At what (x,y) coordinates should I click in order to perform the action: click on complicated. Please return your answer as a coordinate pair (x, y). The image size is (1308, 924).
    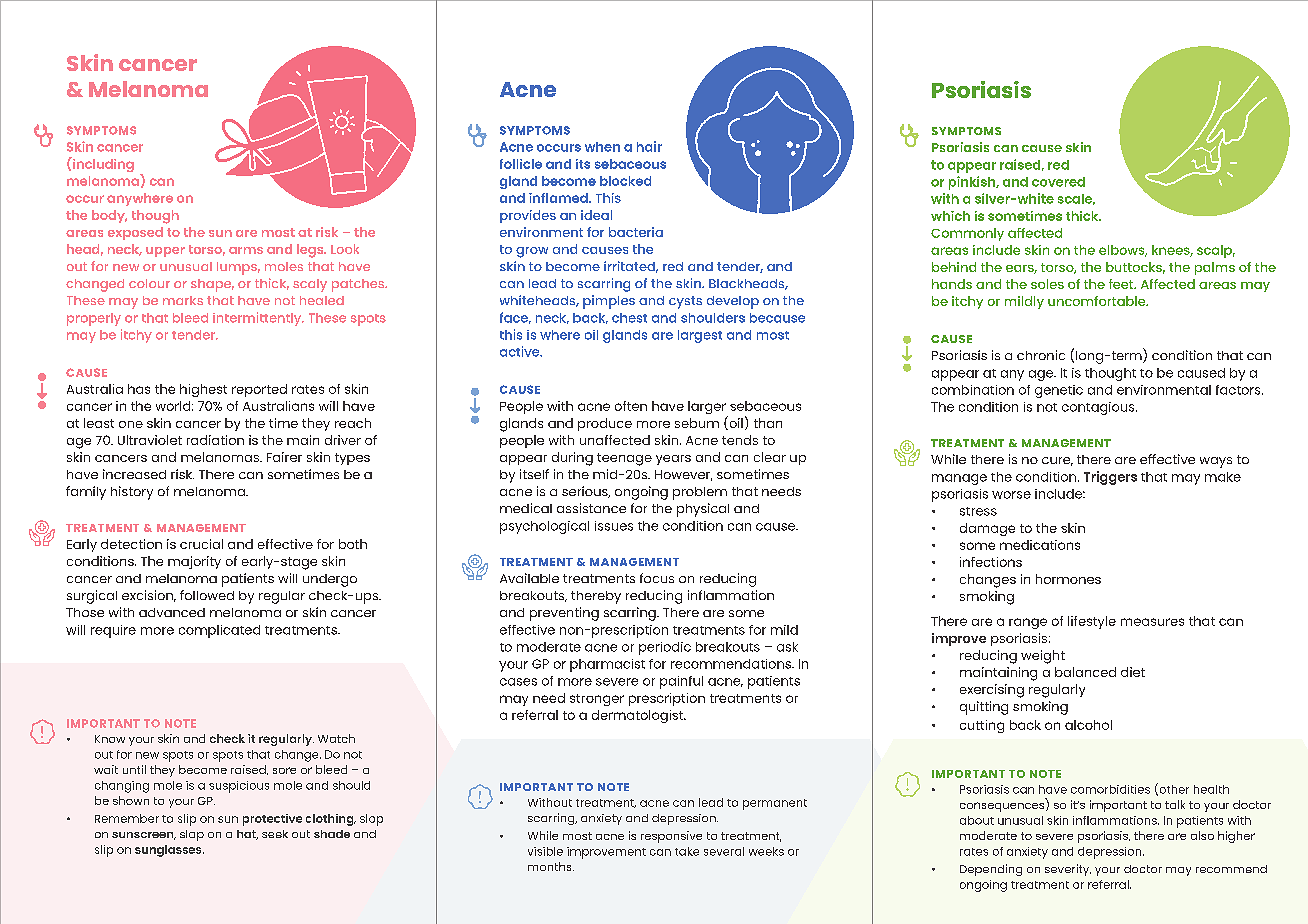
    Looking at the image, I should click on (219, 631).
